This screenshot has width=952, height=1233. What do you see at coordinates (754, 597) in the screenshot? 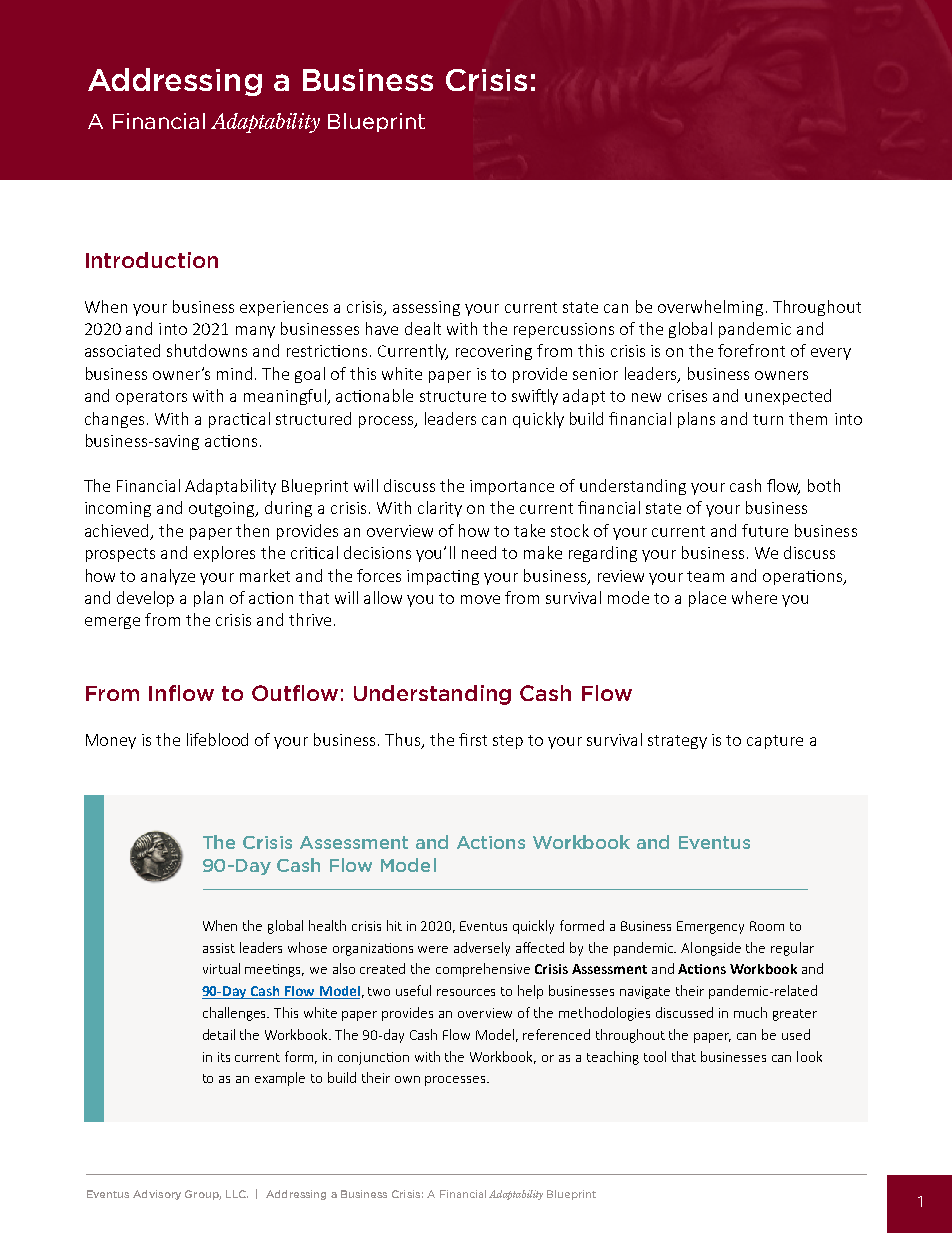
I see `where` at bounding box center [754, 597].
